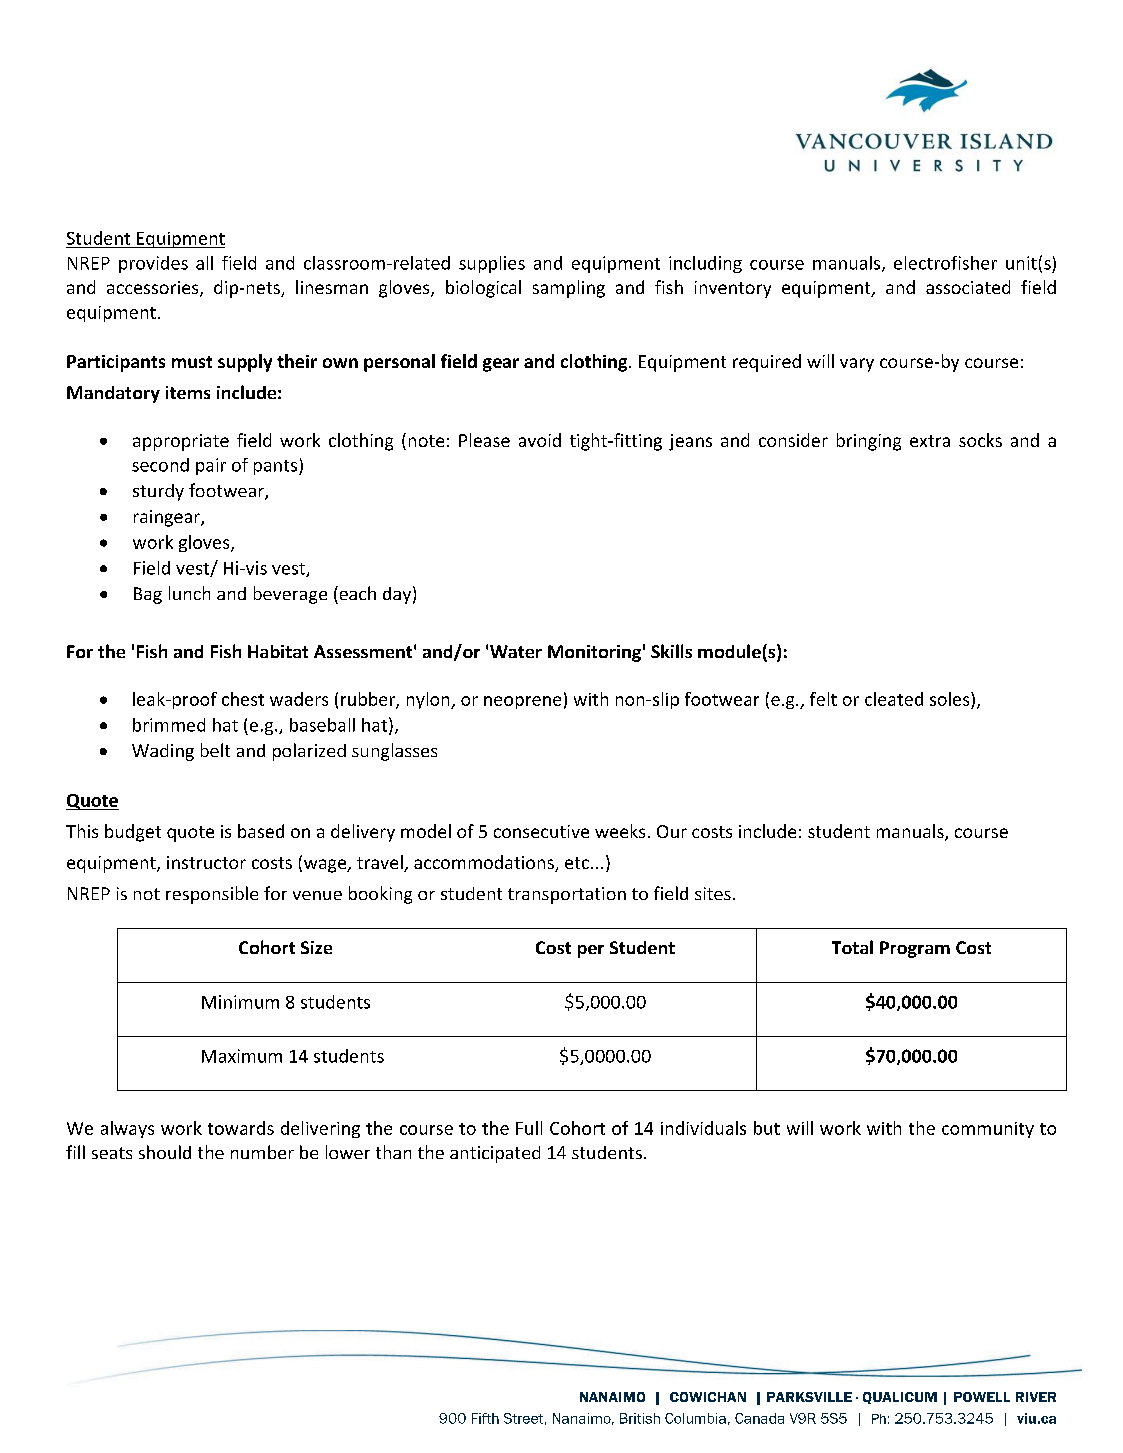 This screenshot has height=1453, width=1123. I want to click on sampling, so click(569, 289).
